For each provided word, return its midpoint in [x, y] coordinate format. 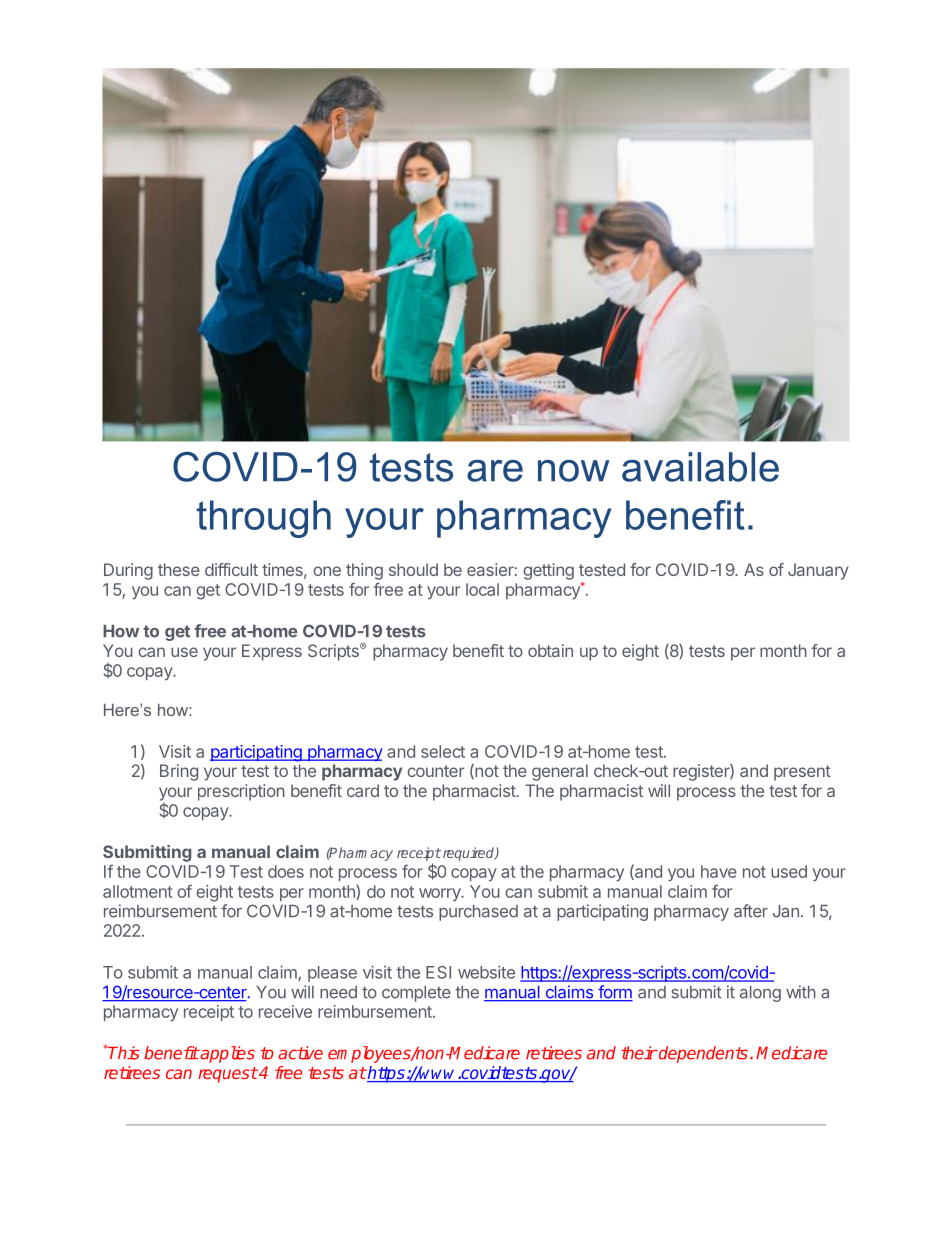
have [719, 871]
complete [416, 994]
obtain [550, 650]
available [700, 467]
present [802, 773]
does [286, 871]
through [263, 519]
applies [227, 1054]
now [573, 471]
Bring [179, 772]
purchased [478, 913]
